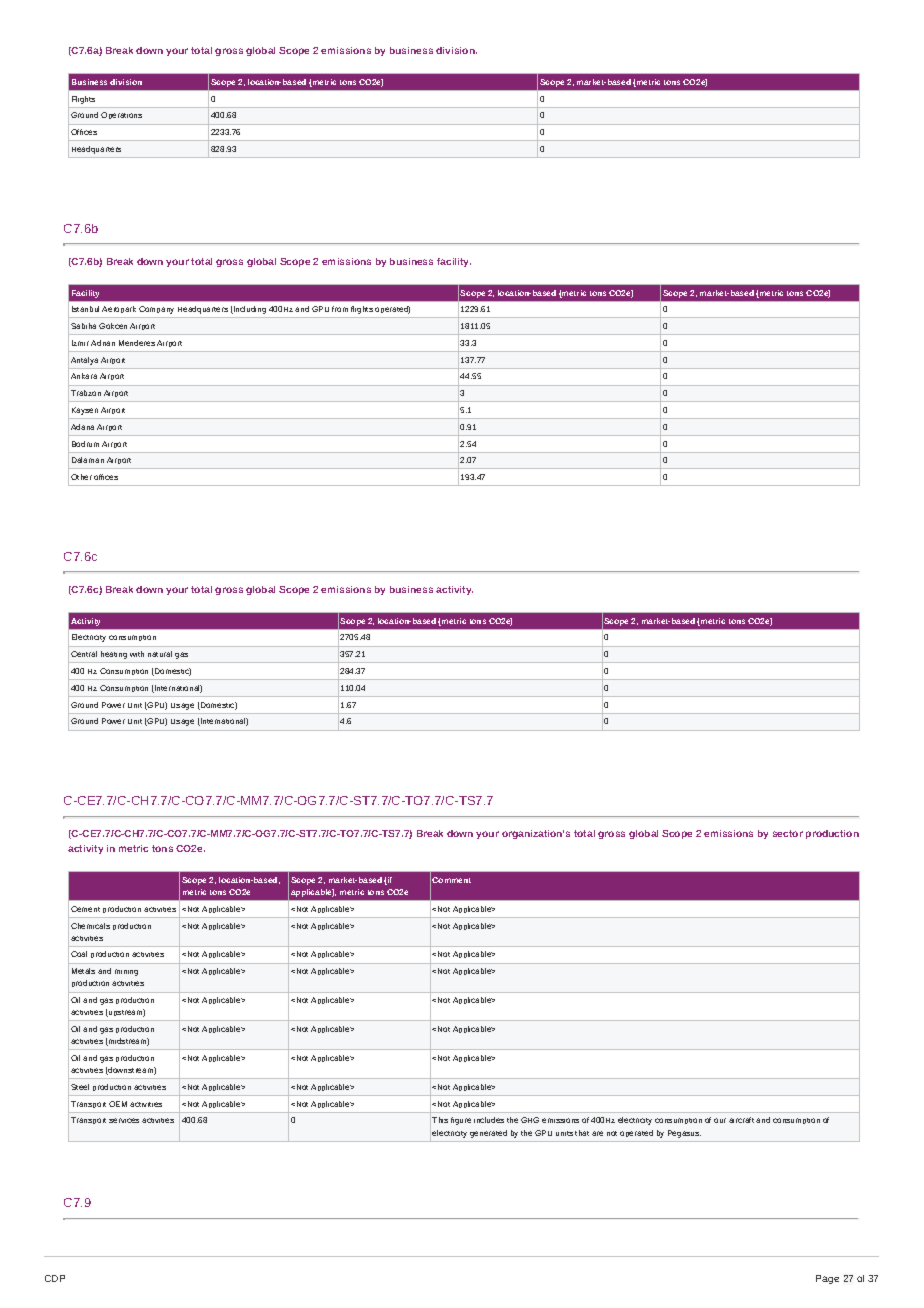 The image size is (924, 1308). Describe the element at coordinates (440, 1120) in the screenshot. I see `This` at that location.
